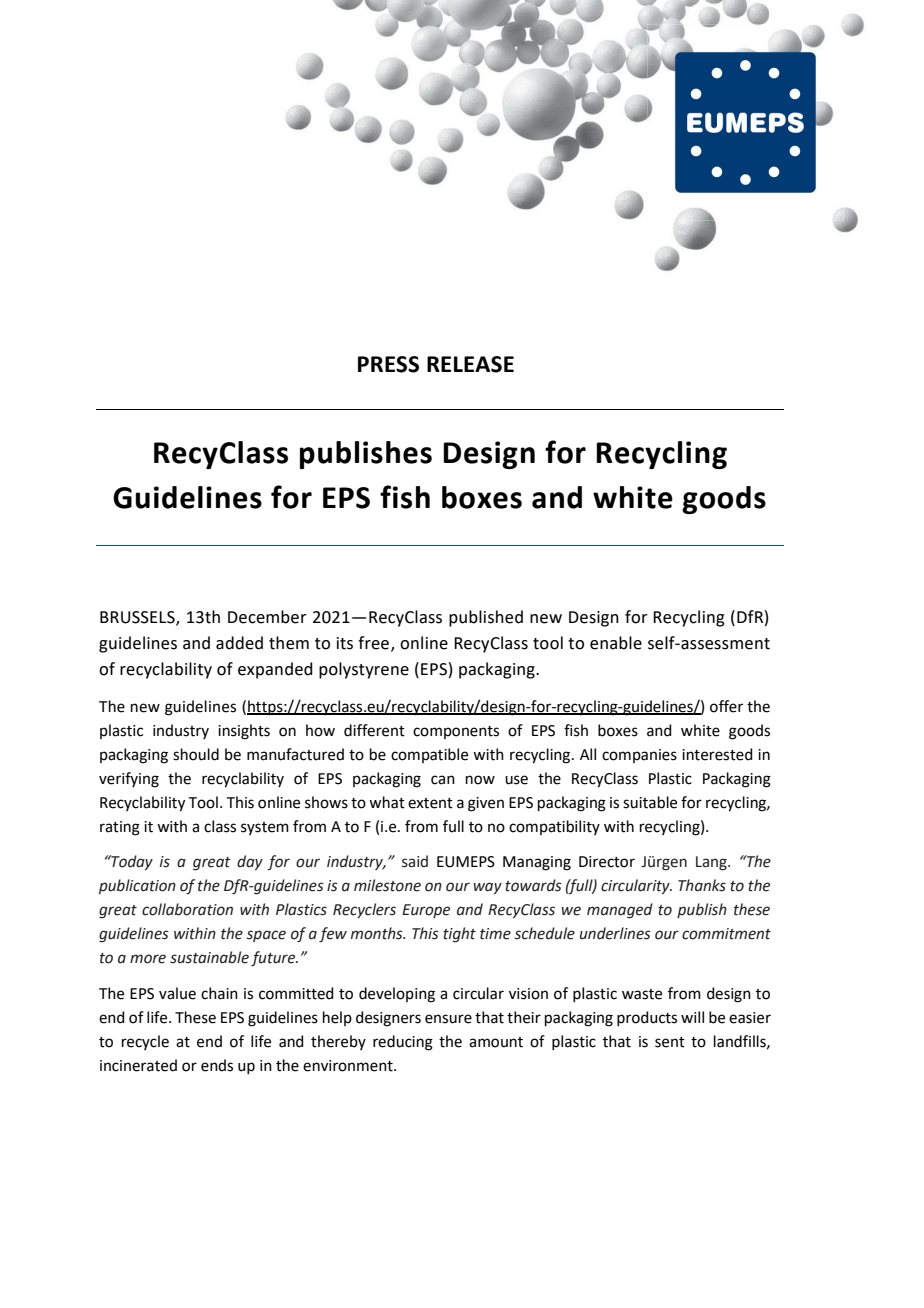 The height and width of the document is (1308, 924). I want to click on enable, so click(616, 643).
